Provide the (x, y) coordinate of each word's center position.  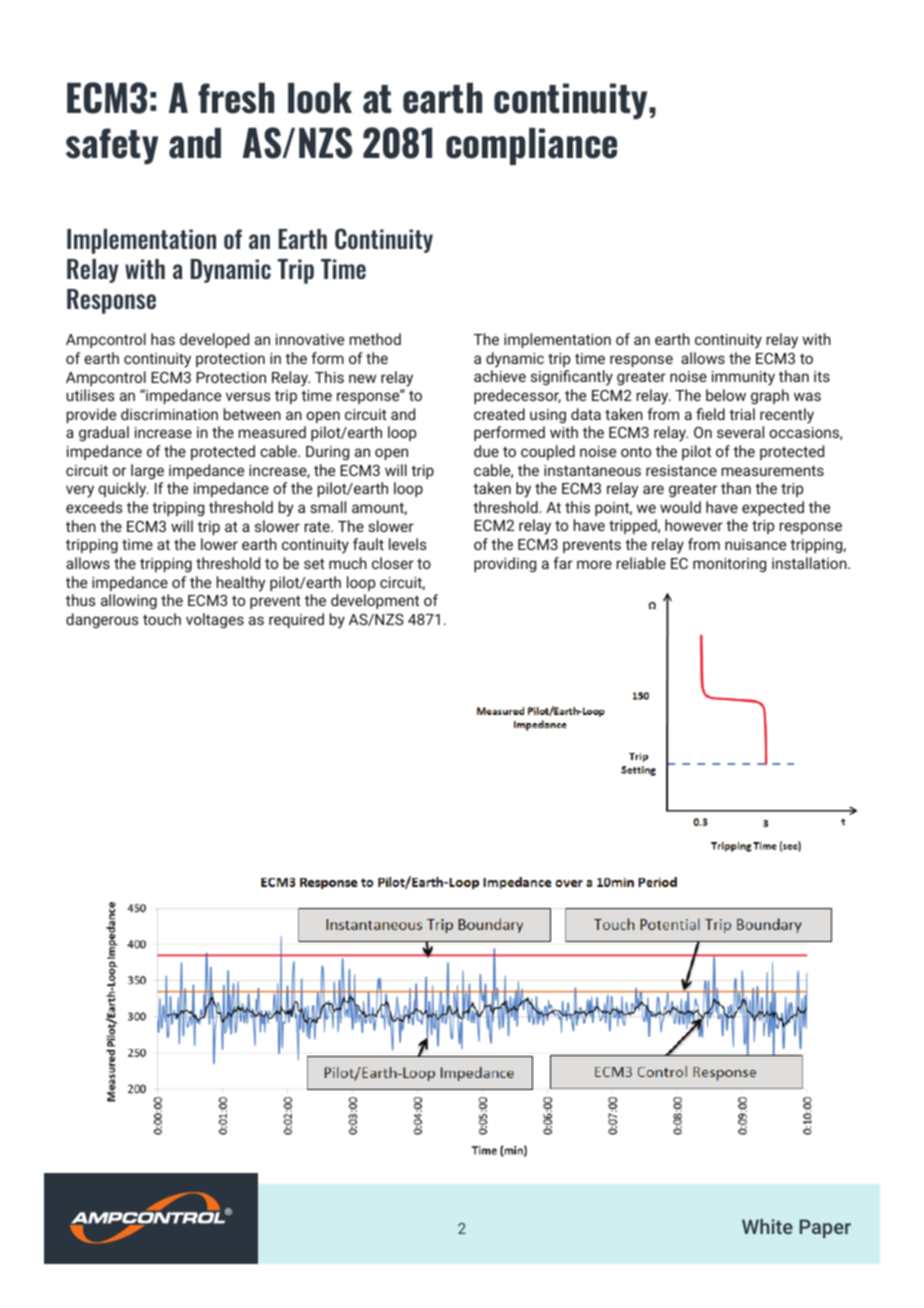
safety (112, 146)
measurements (773, 470)
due (486, 451)
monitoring (729, 565)
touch (162, 619)
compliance (531, 146)
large (147, 471)
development (375, 601)
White (767, 1226)
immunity (743, 378)
